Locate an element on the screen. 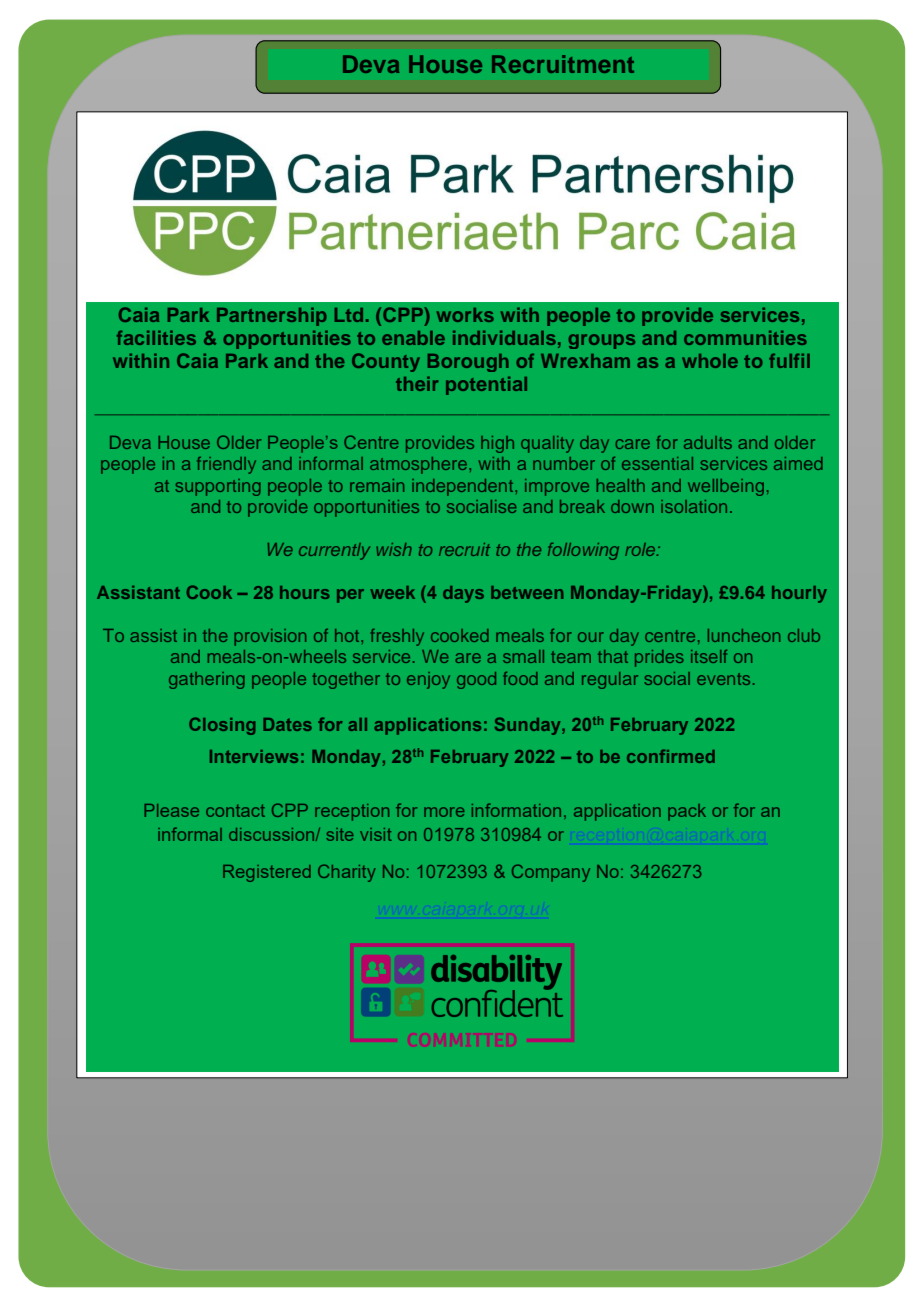  hours is located at coordinates (305, 592).
